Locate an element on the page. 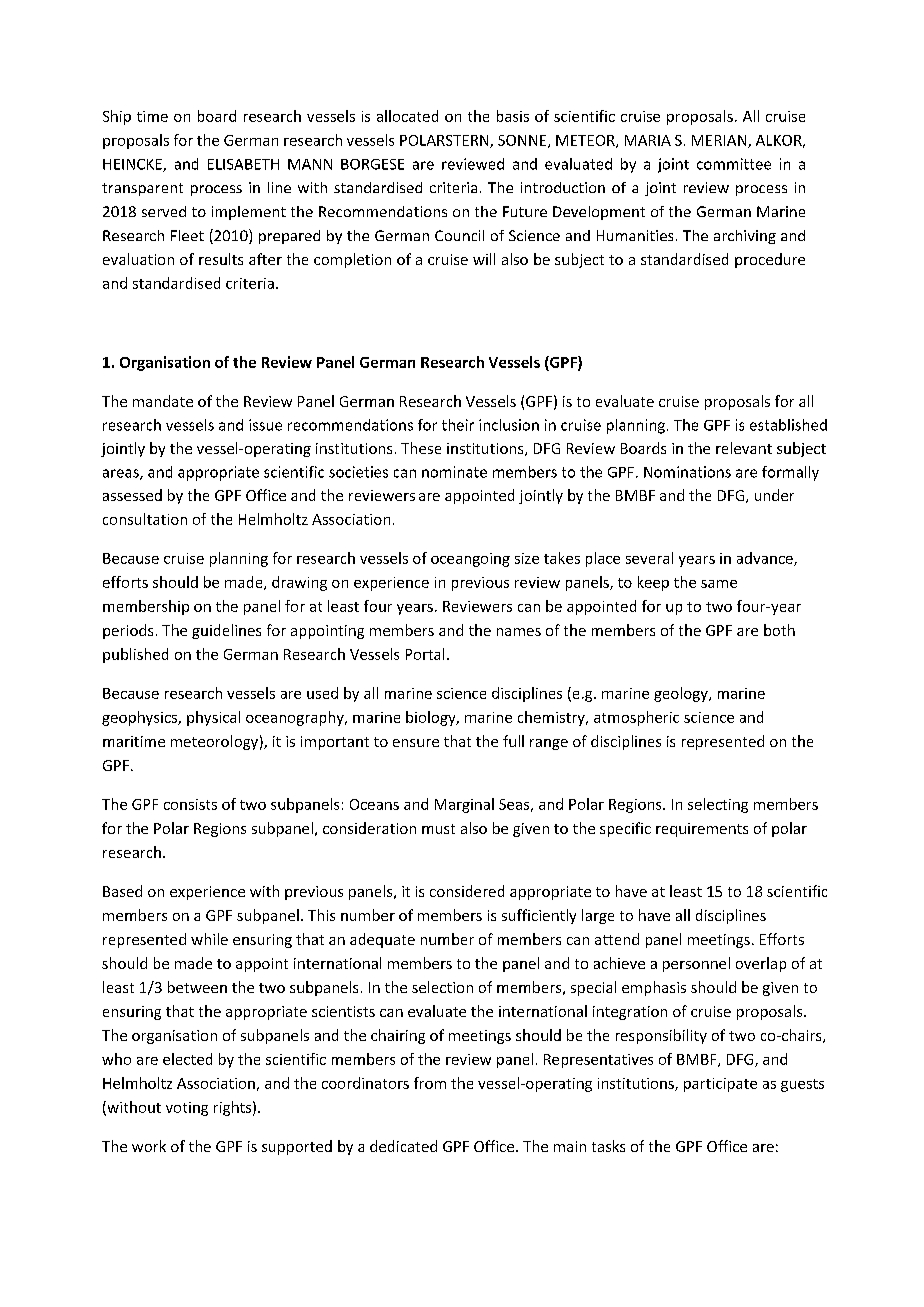 The height and width of the page is (1307, 924). voting is located at coordinates (187, 1109).
